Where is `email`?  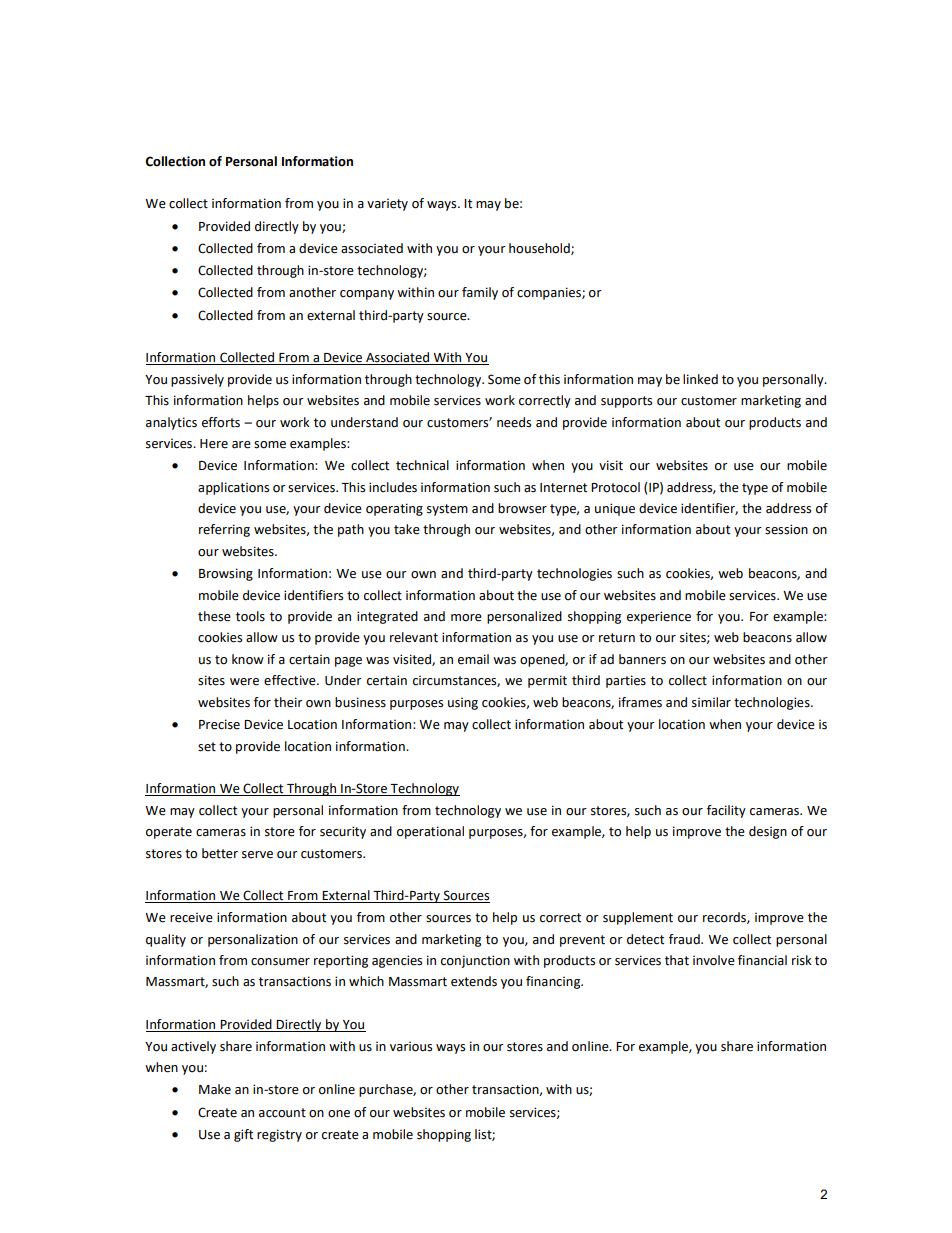
email is located at coordinates (473, 659).
